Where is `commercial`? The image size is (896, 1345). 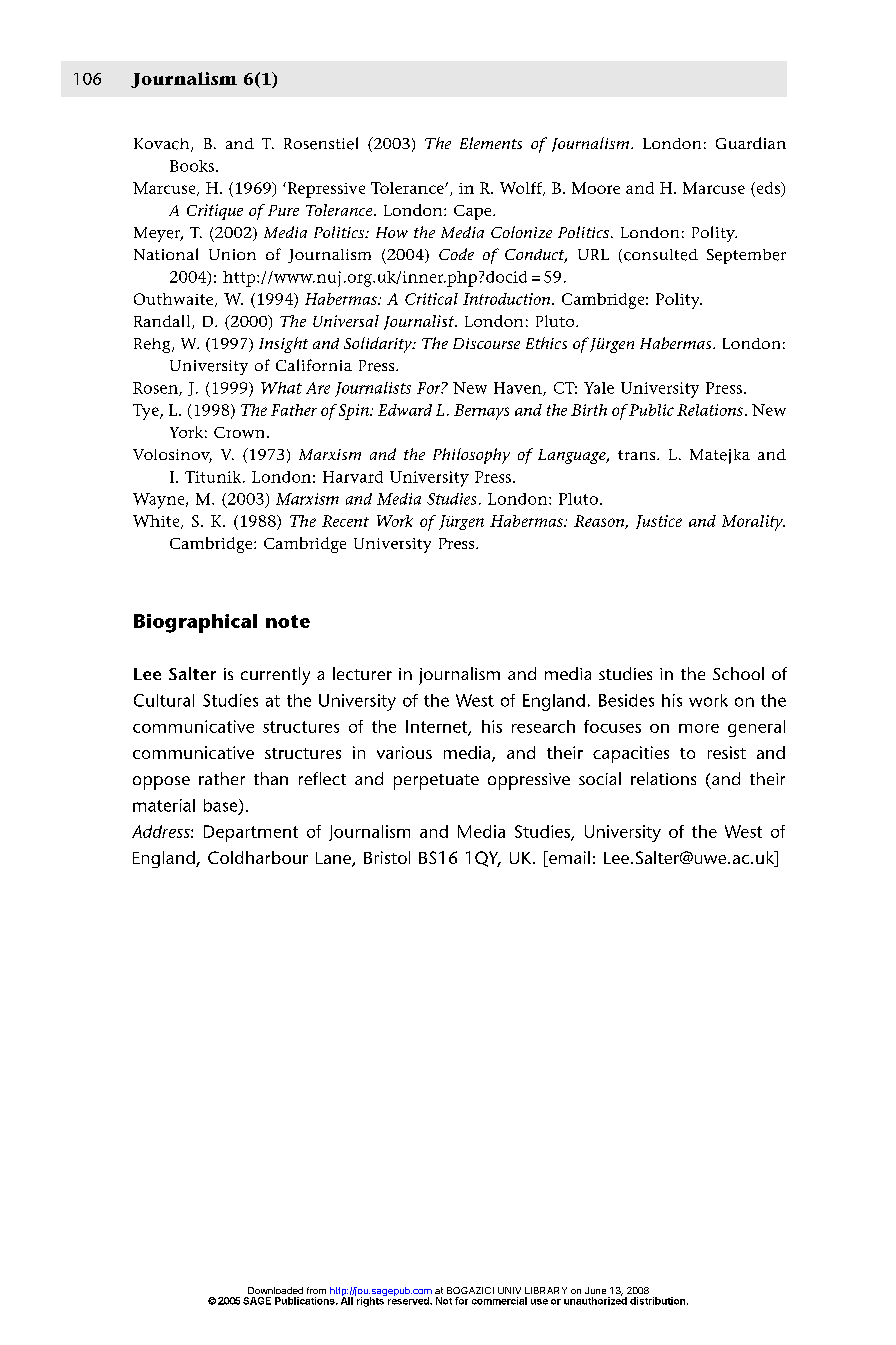
commercial is located at coordinates (499, 1301).
